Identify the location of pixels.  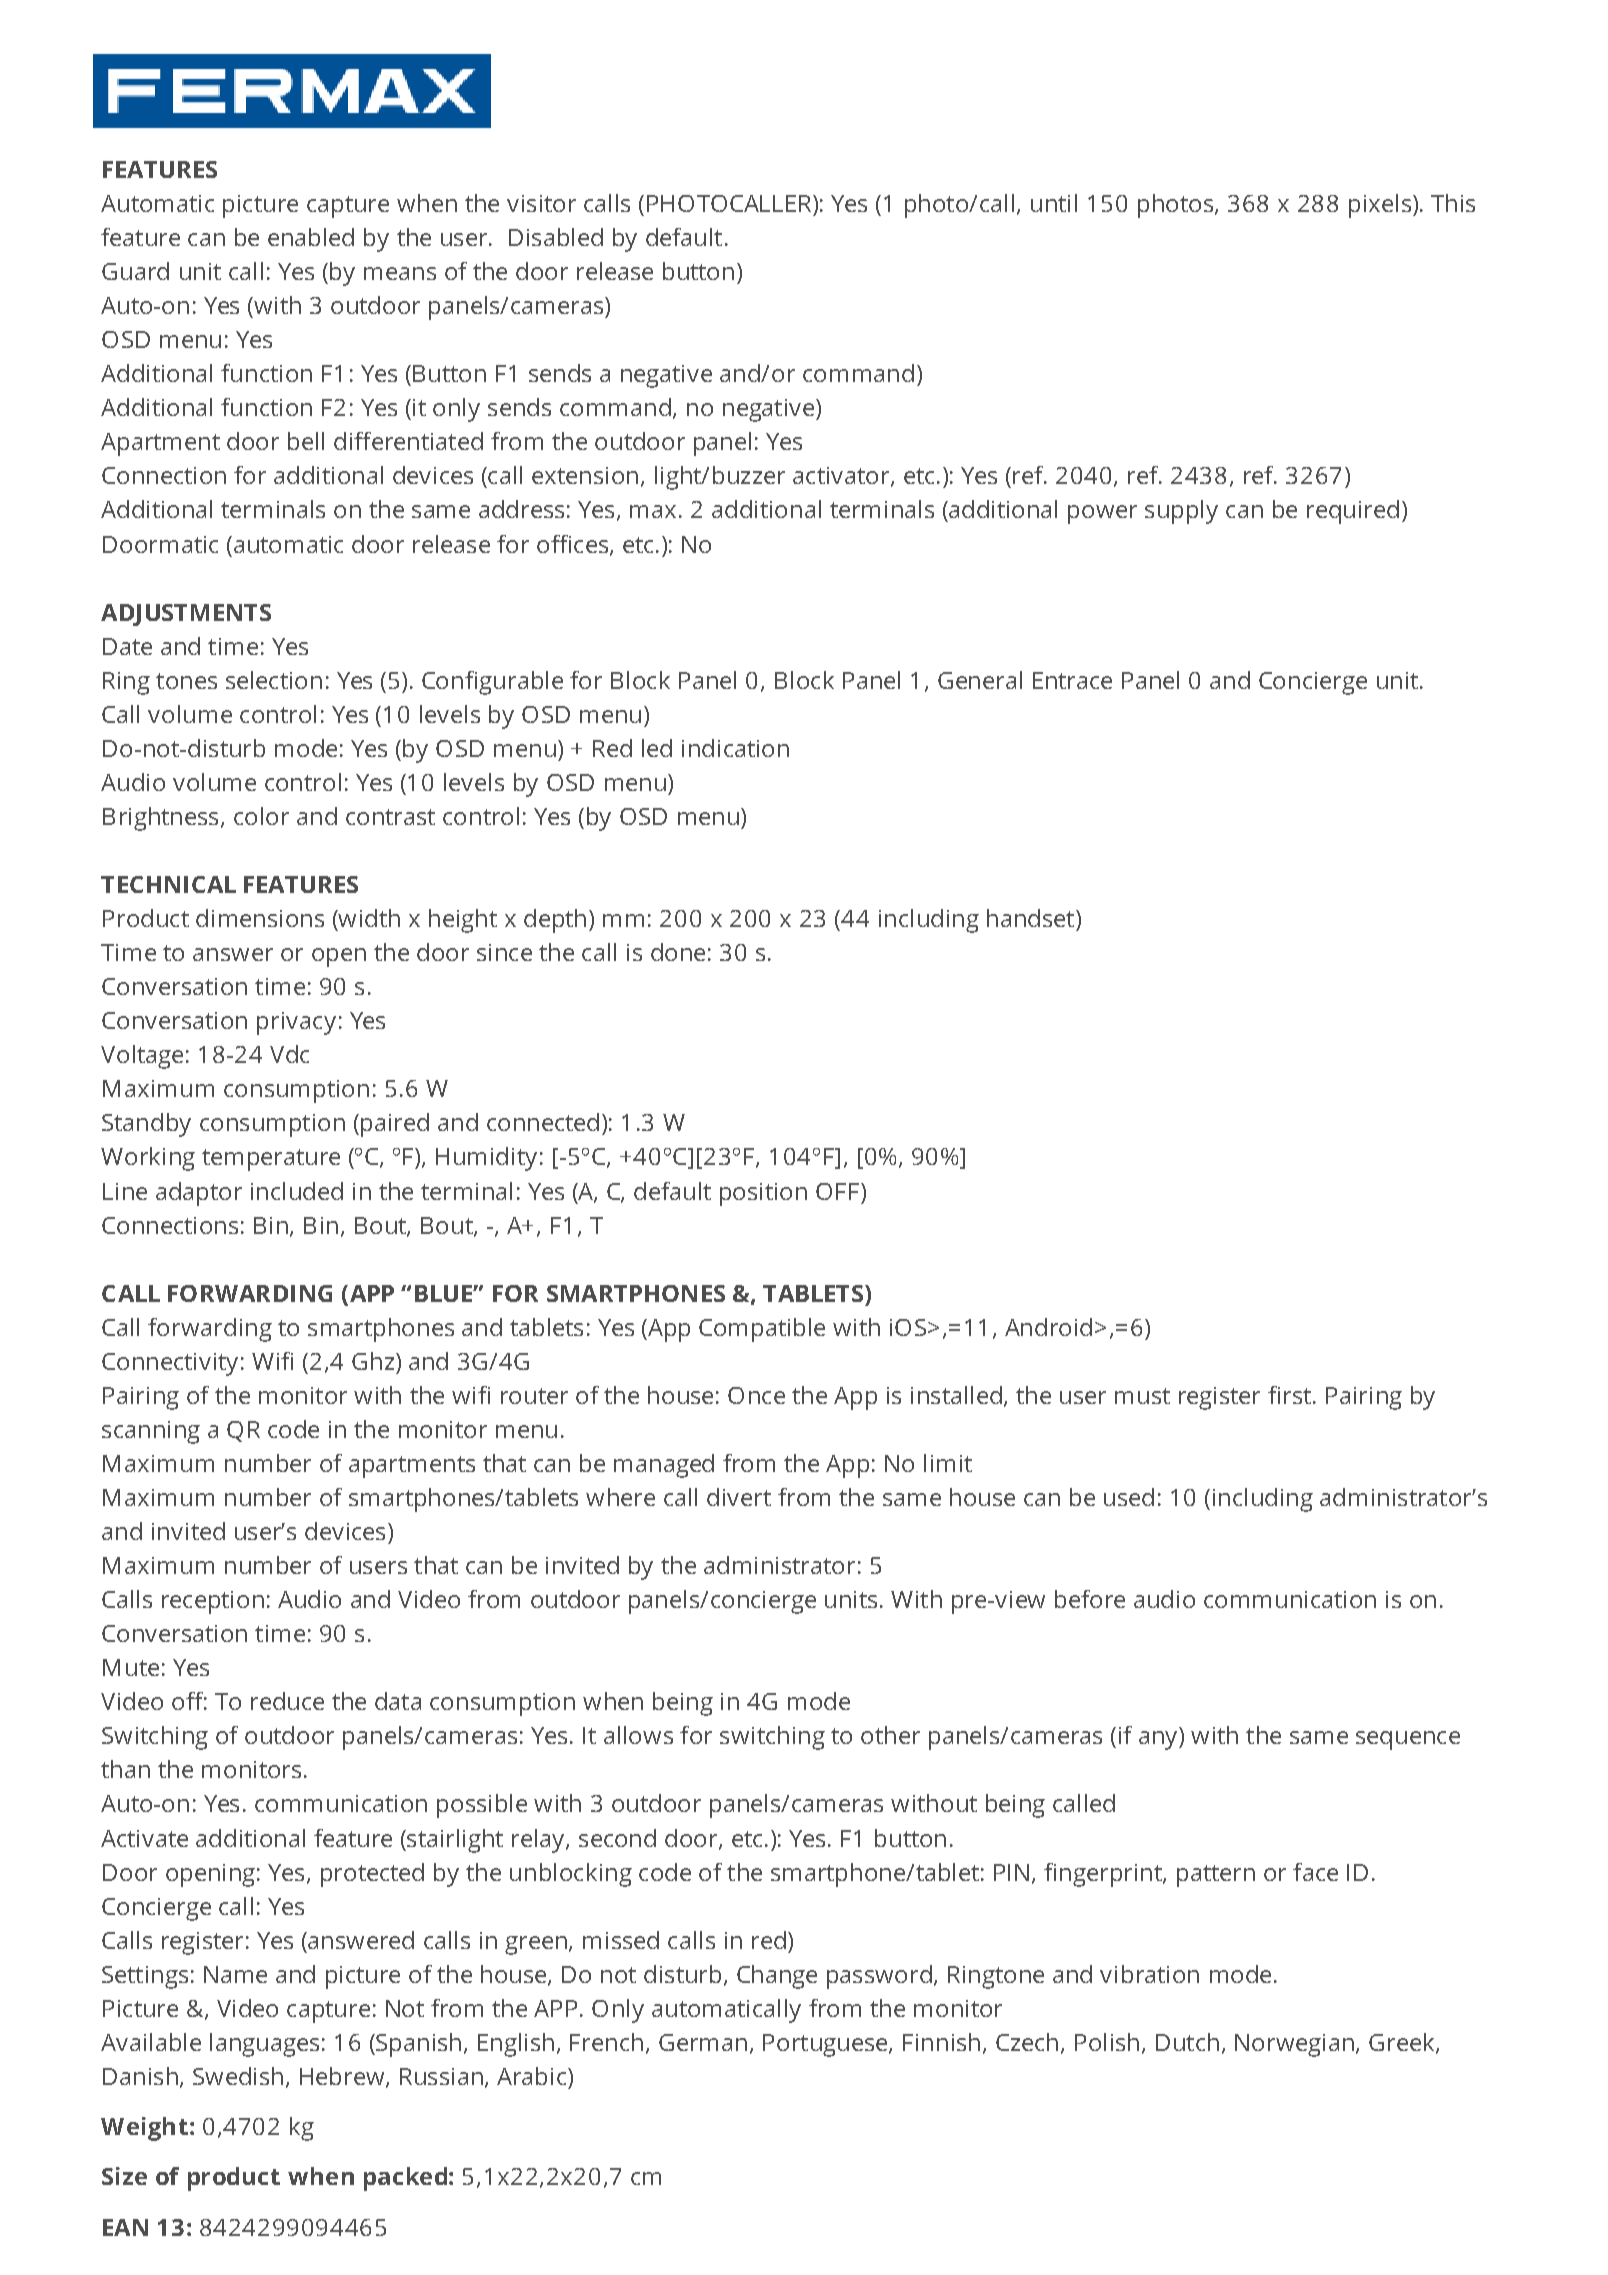
(1380, 206).
